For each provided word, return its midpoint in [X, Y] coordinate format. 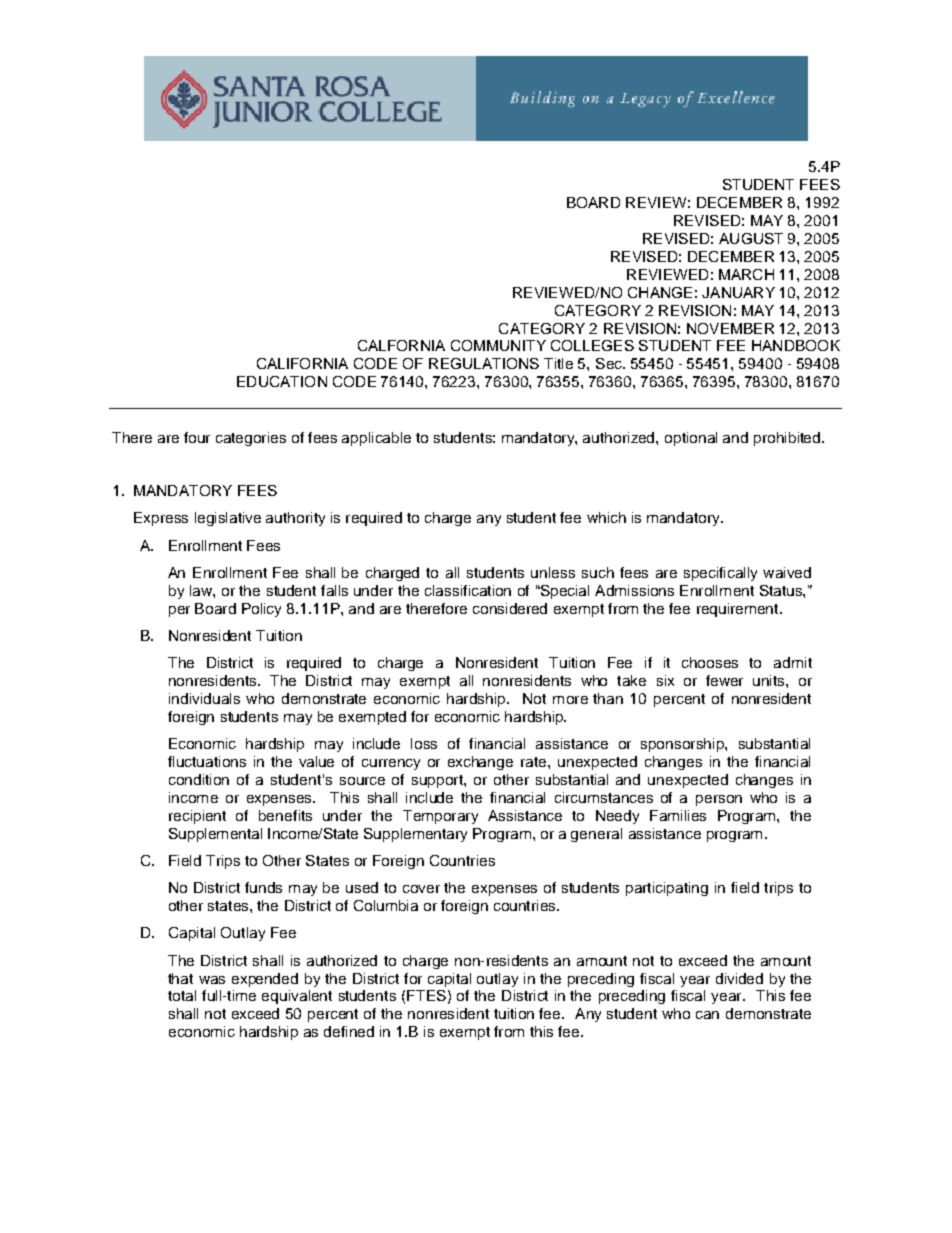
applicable [376, 439]
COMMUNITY [498, 345]
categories [251, 439]
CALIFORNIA [302, 363]
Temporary [440, 817]
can [707, 1015]
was [212, 980]
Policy [261, 610]
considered [510, 608]
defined [349, 1031]
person [719, 800]
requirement [739, 610]
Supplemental [215, 835]
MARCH [746, 274]
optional [691, 439]
